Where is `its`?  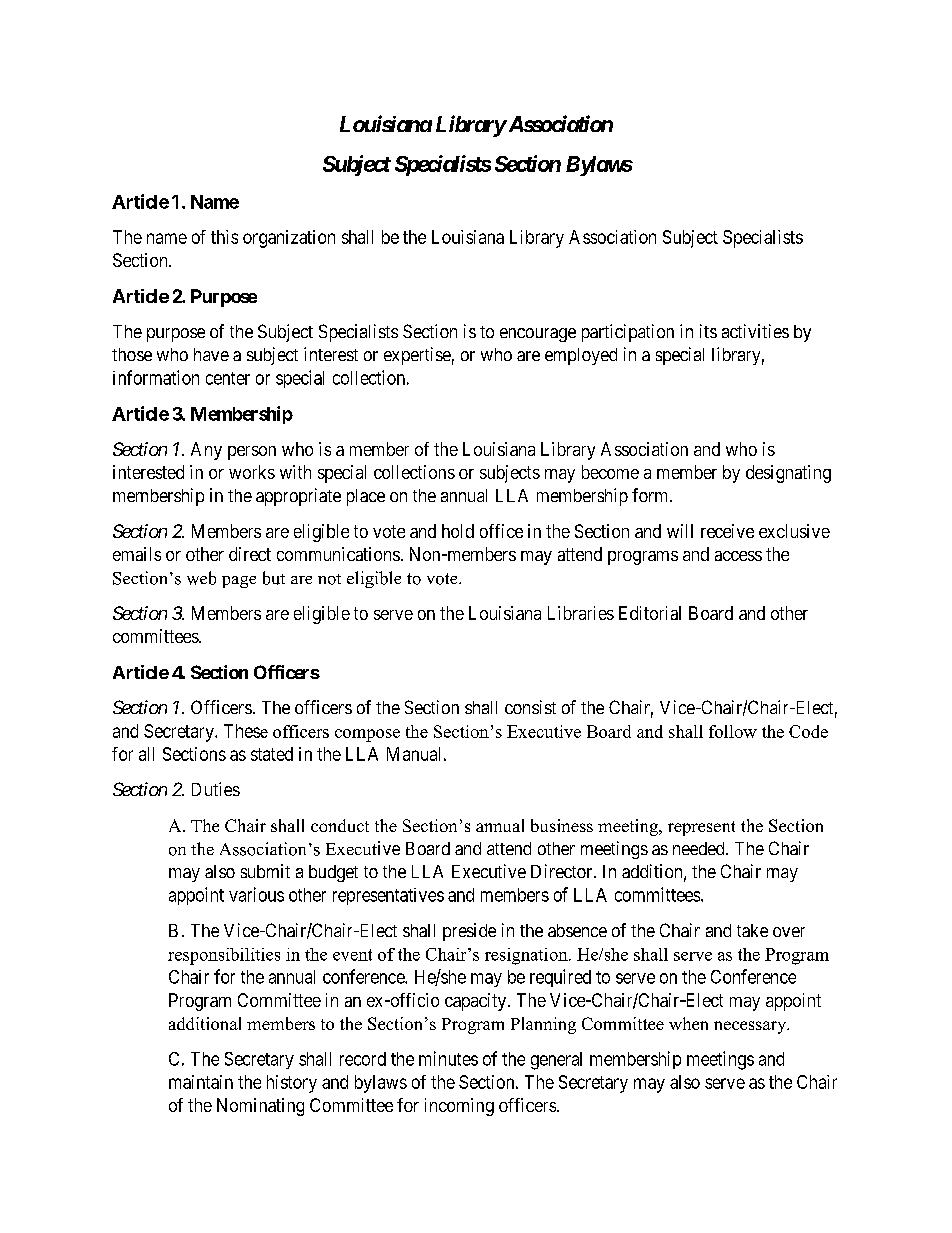 its is located at coordinates (708, 331).
